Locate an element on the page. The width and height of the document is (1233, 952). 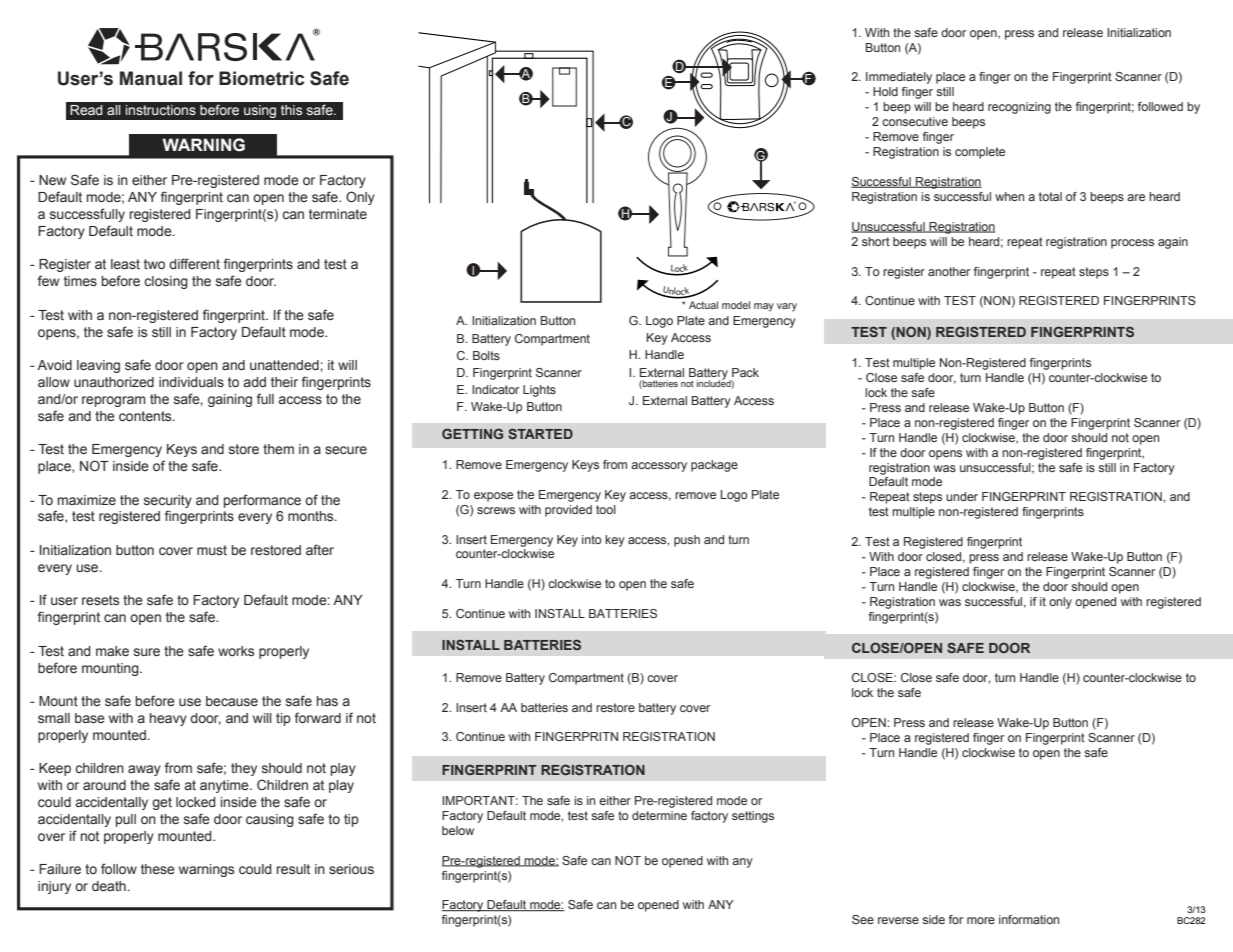
recognizing is located at coordinates (1019, 108).
